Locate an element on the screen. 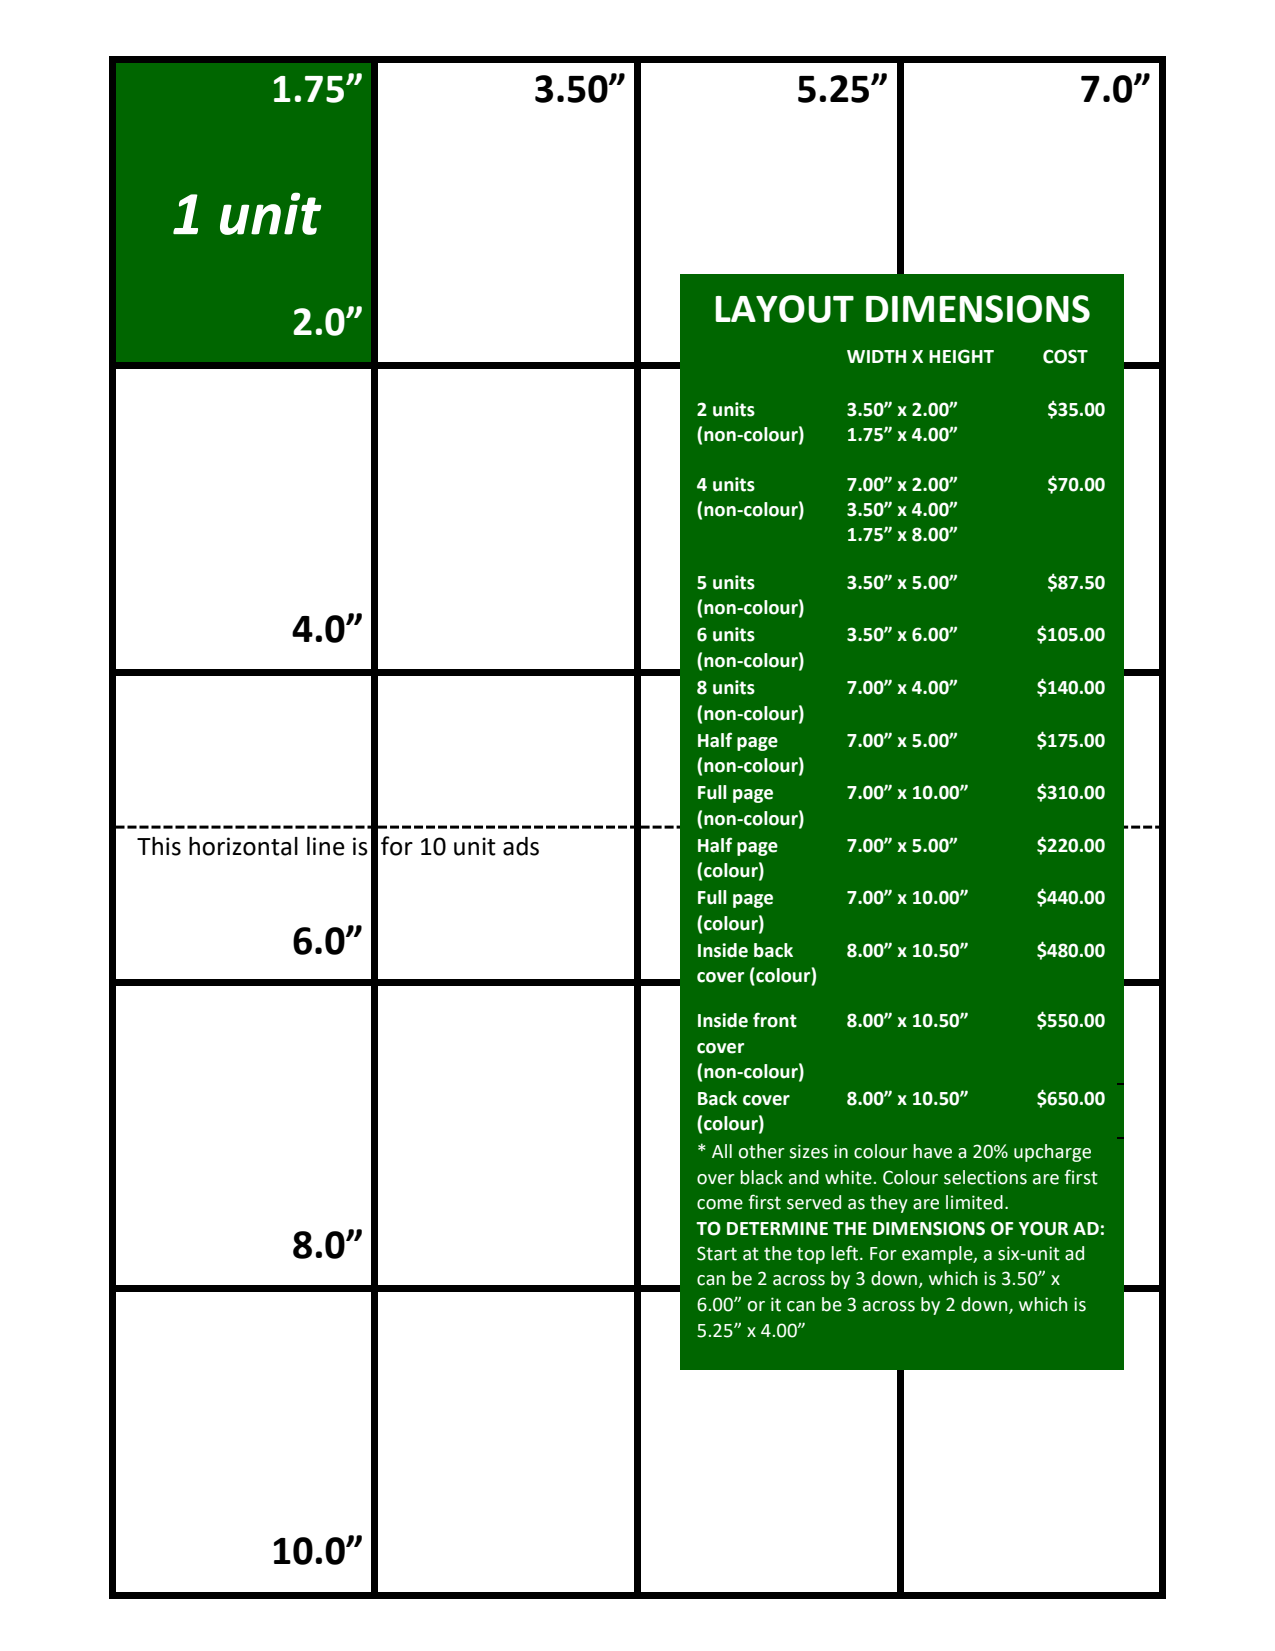 This screenshot has height=1651, width=1275. WIDTH is located at coordinates (876, 356).
